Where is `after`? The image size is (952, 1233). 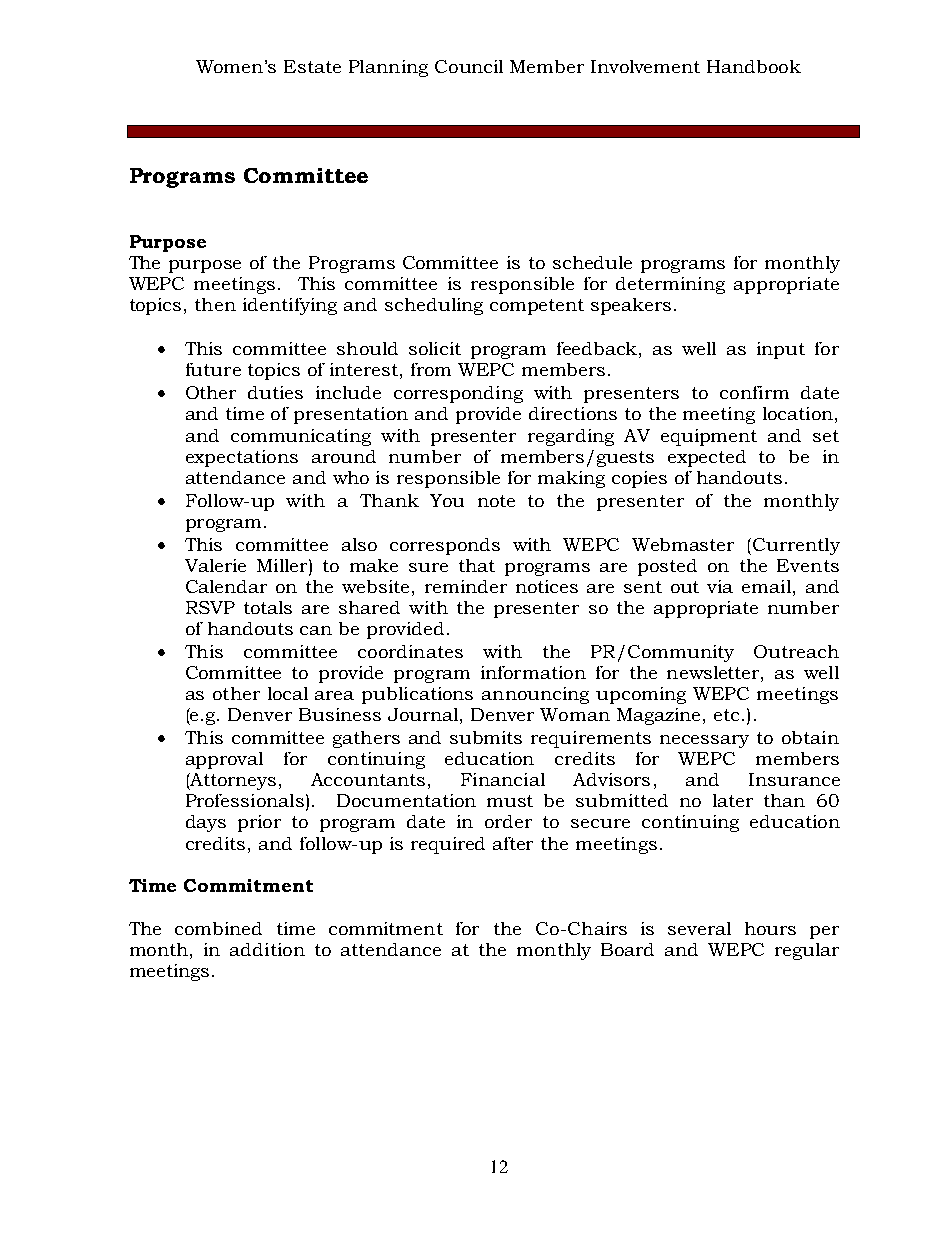
after is located at coordinates (513, 843).
